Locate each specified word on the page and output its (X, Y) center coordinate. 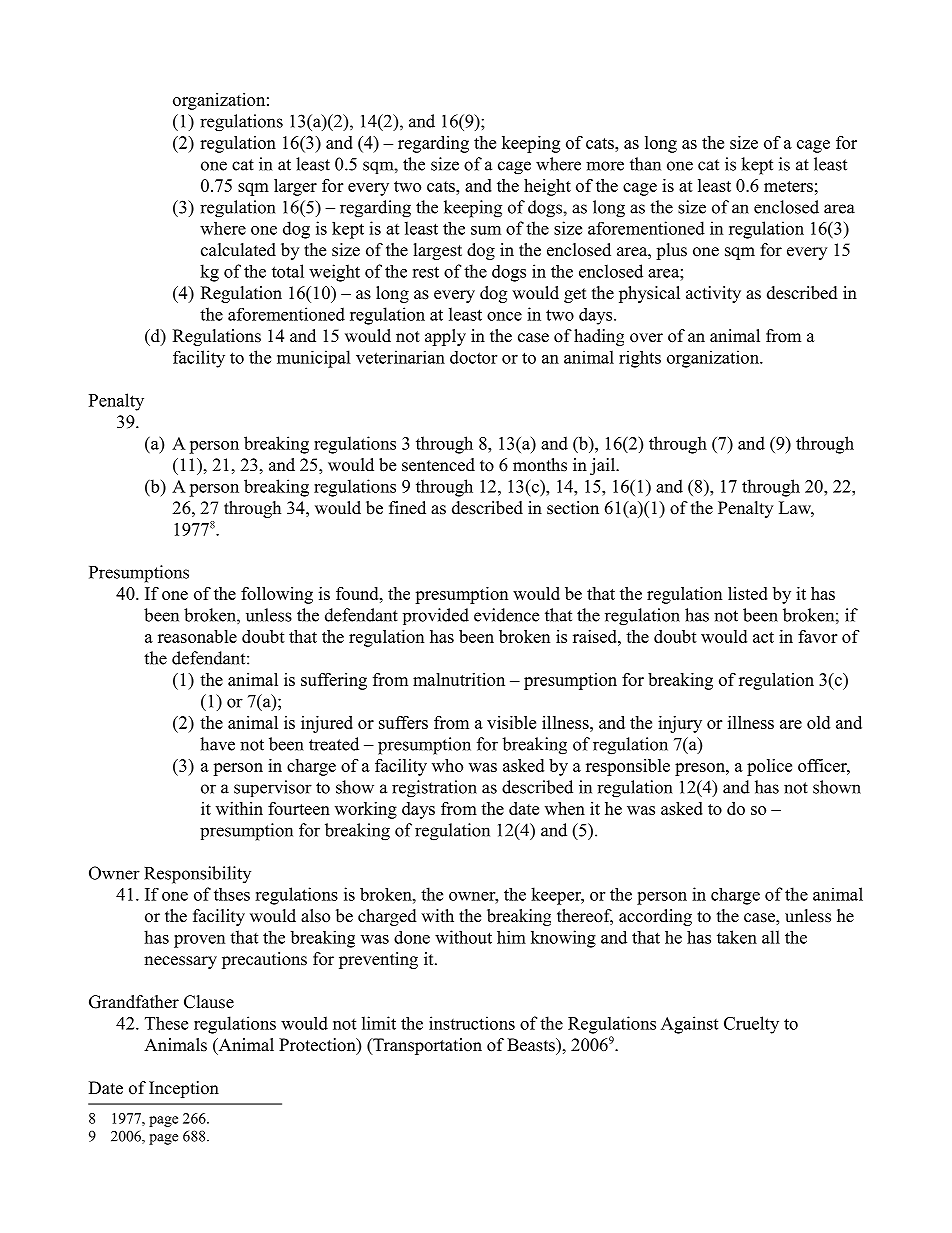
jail (603, 466)
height (547, 187)
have (217, 744)
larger (295, 187)
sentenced (438, 465)
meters (788, 186)
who (447, 765)
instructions (472, 1023)
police (769, 767)
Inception (184, 1089)
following (277, 595)
